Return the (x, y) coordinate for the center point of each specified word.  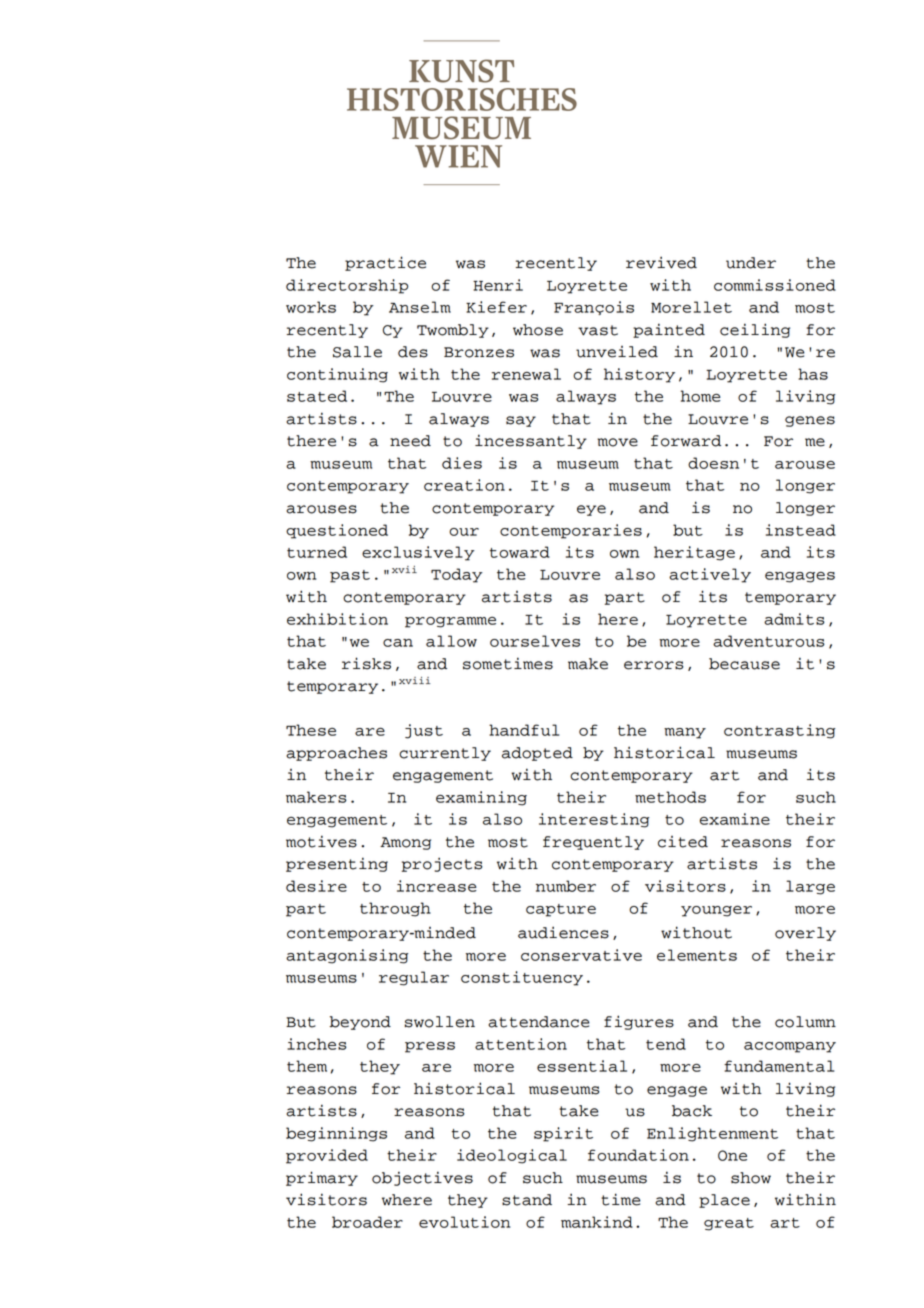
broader (367, 1222)
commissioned (775, 285)
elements (697, 955)
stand (527, 1200)
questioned (337, 531)
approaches (336, 754)
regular (414, 978)
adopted (537, 754)
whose (538, 330)
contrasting (779, 731)
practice (385, 263)
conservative (581, 955)
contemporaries (571, 531)
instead (801, 530)
